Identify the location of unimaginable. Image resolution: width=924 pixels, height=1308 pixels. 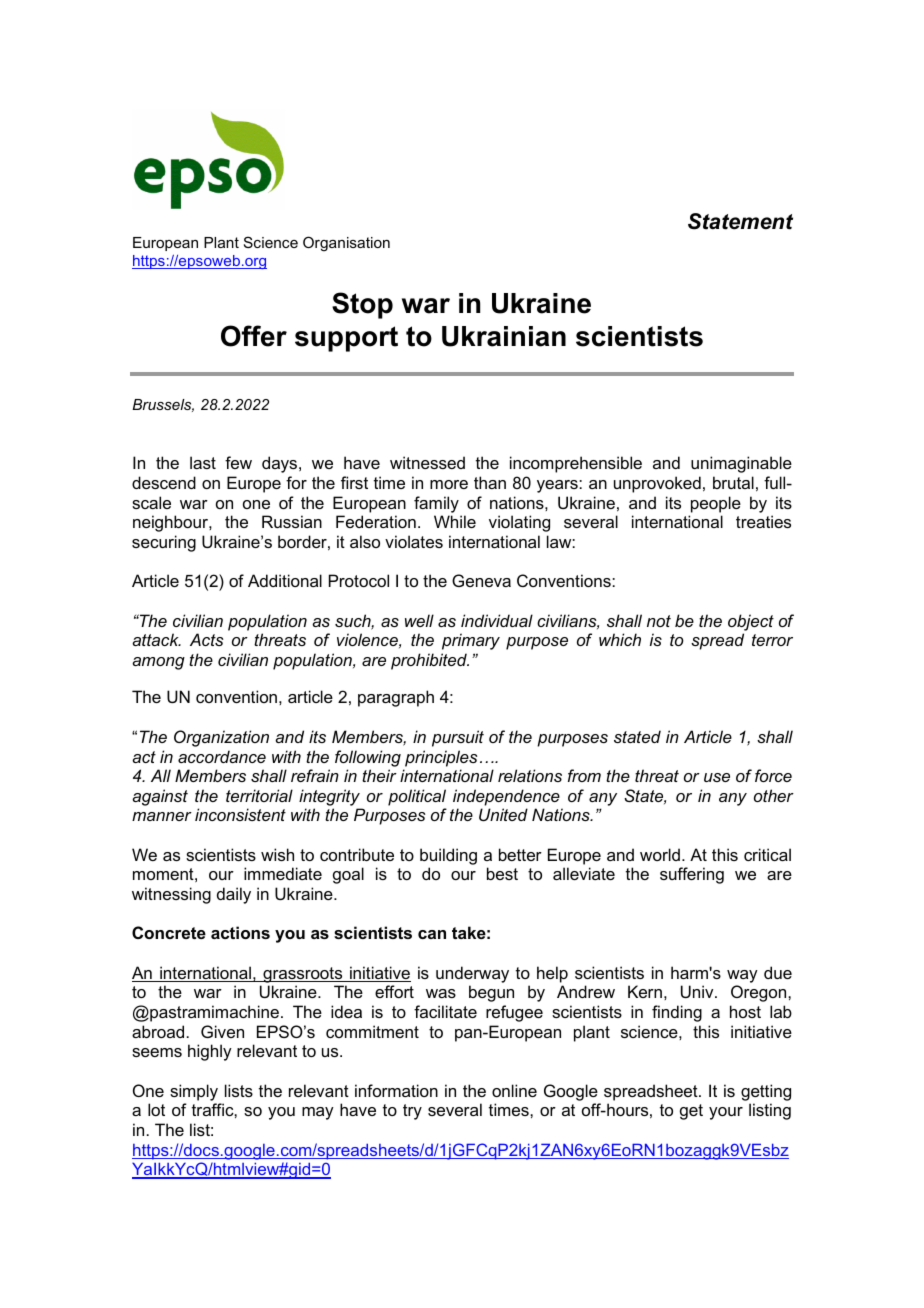
(741, 464).
